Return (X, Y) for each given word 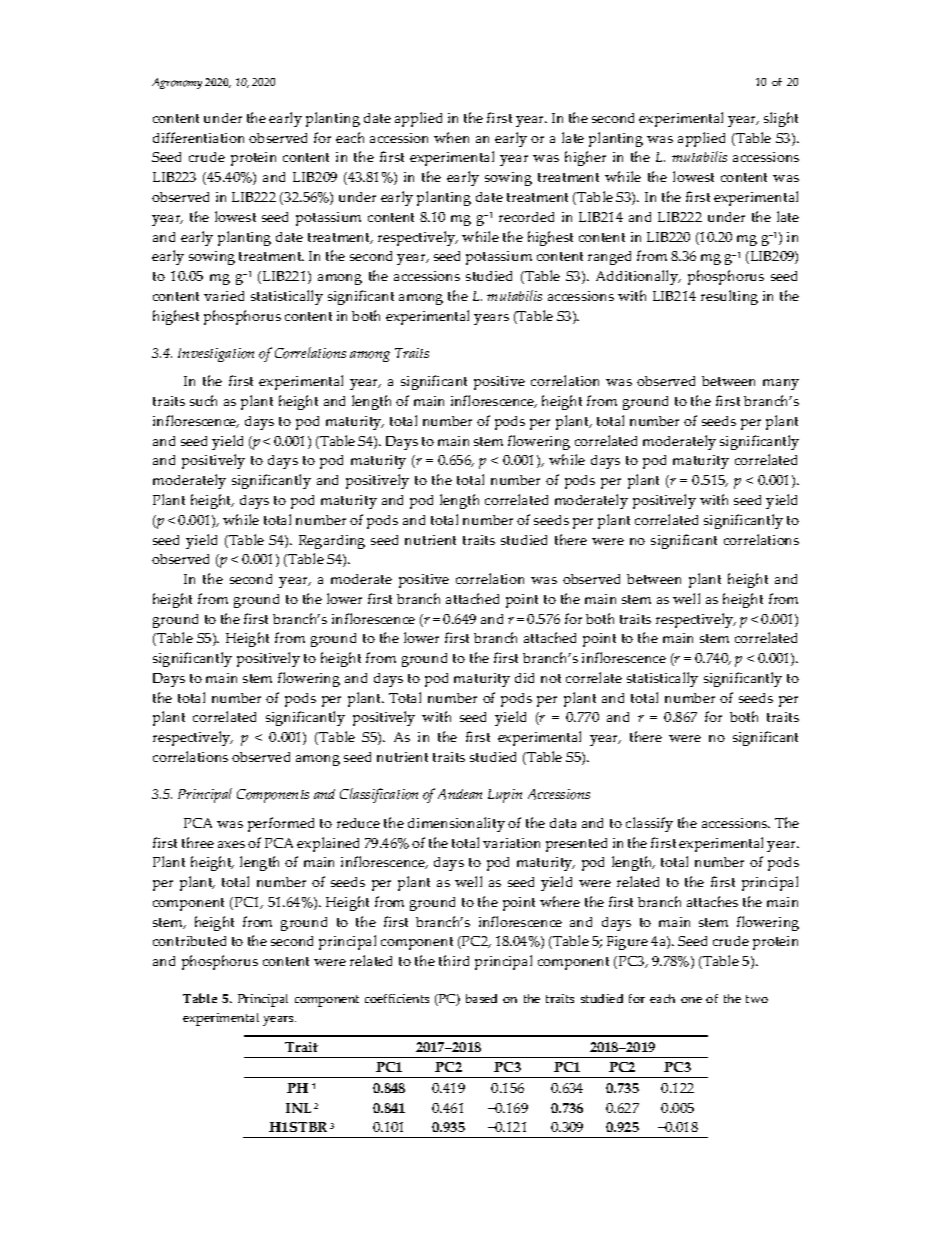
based (481, 998)
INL (298, 1108)
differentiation (198, 137)
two (757, 999)
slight (781, 119)
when (451, 137)
